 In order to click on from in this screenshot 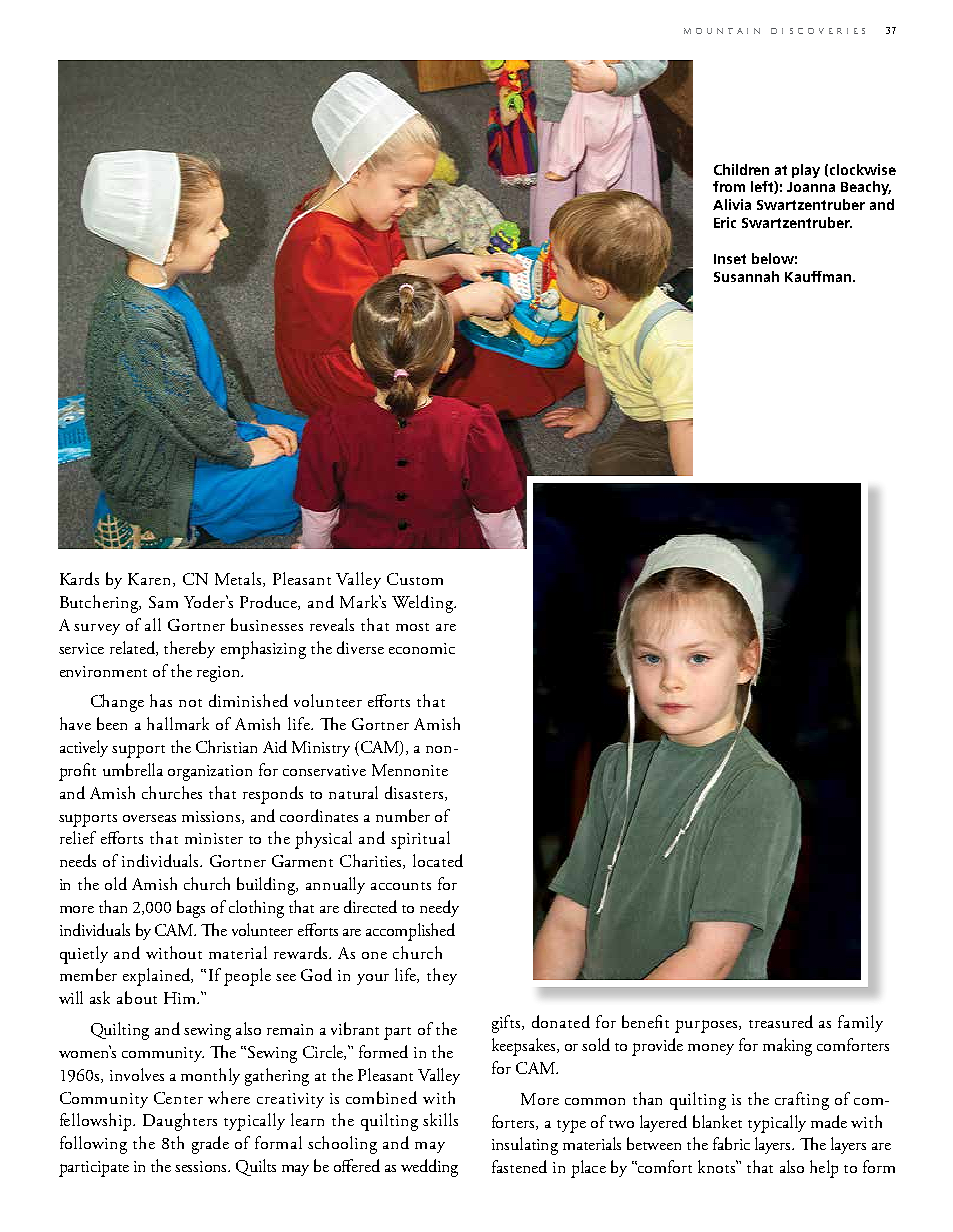, I will do `click(729, 186)`.
